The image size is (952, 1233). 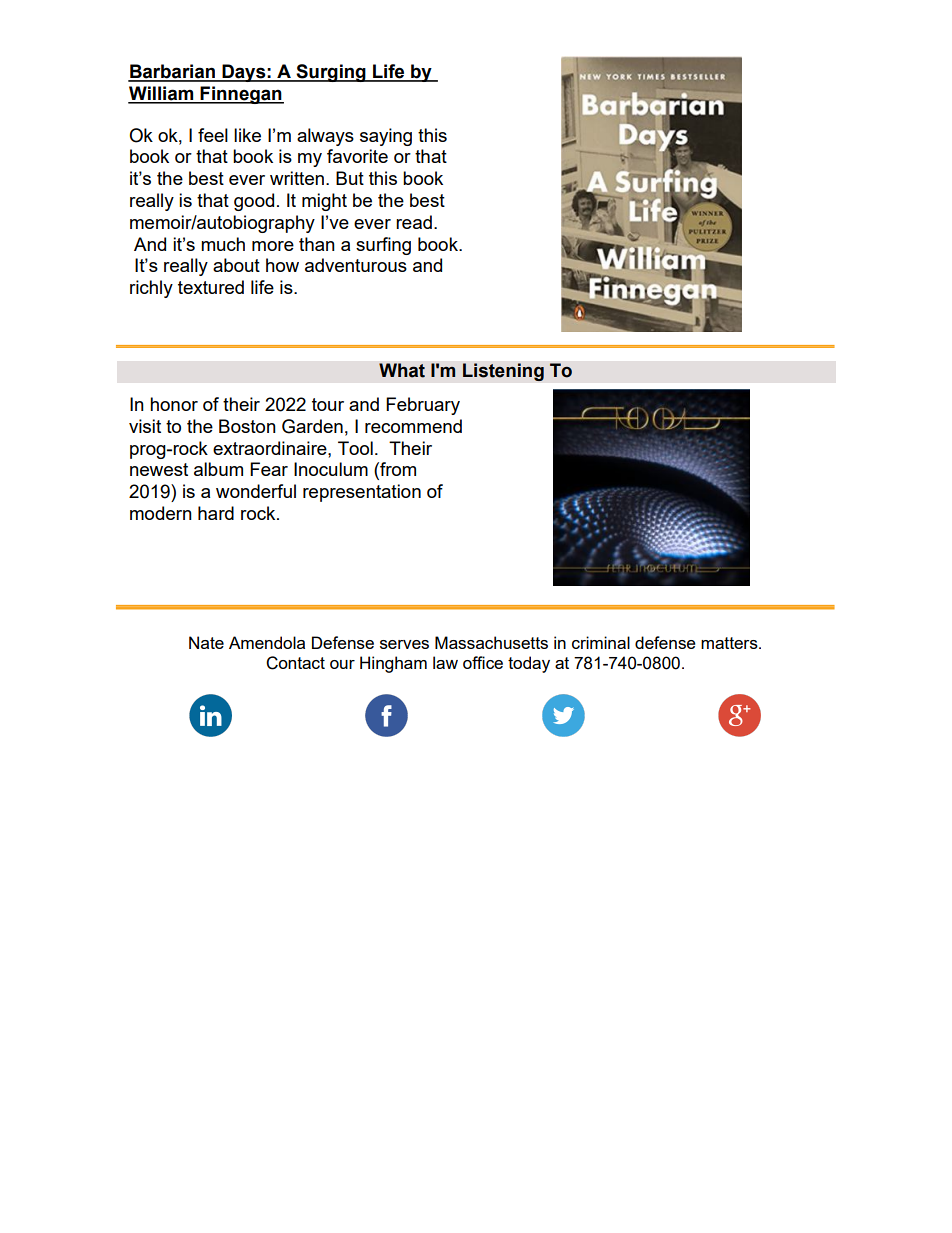 What do you see at coordinates (445, 662) in the image?
I see `law` at bounding box center [445, 662].
